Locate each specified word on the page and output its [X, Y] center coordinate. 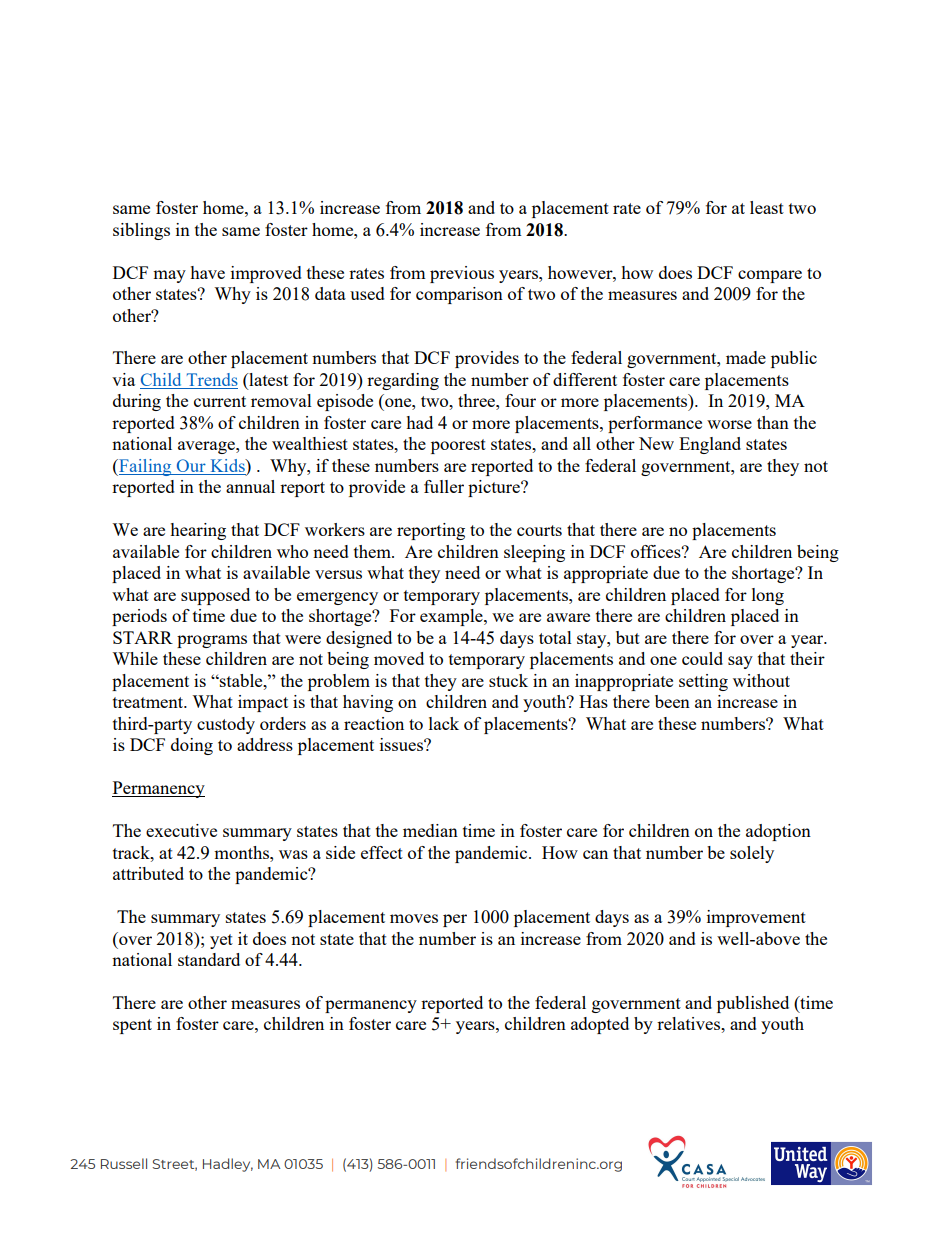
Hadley [228, 1165]
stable [241, 680]
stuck [508, 680]
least [767, 207]
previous [462, 274]
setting [703, 682]
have [207, 272]
